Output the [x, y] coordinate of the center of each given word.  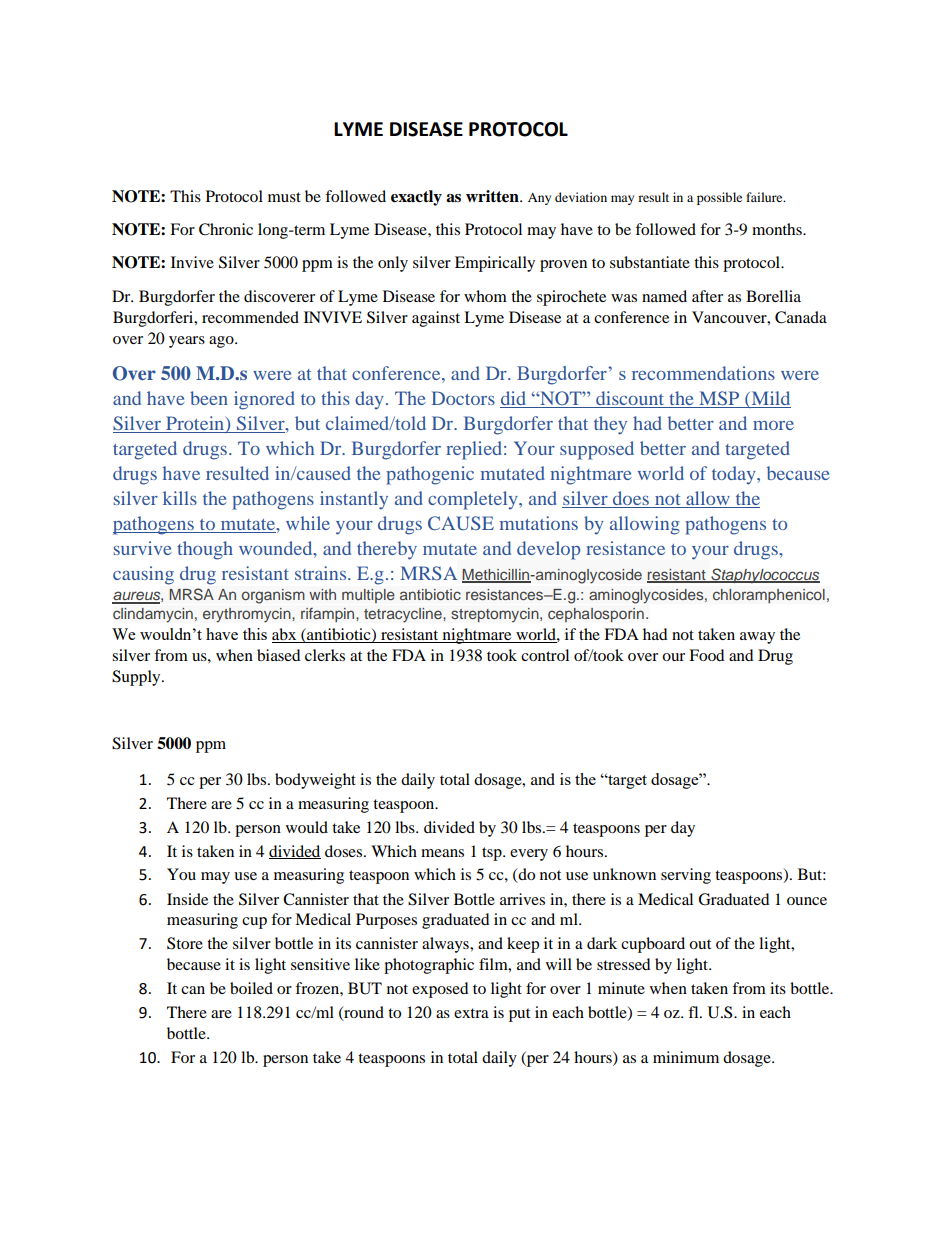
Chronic [226, 229]
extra [471, 1013]
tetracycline [404, 615]
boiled [251, 988]
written [493, 196]
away [757, 638]
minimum [686, 1057]
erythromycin [248, 615]
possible [719, 198]
